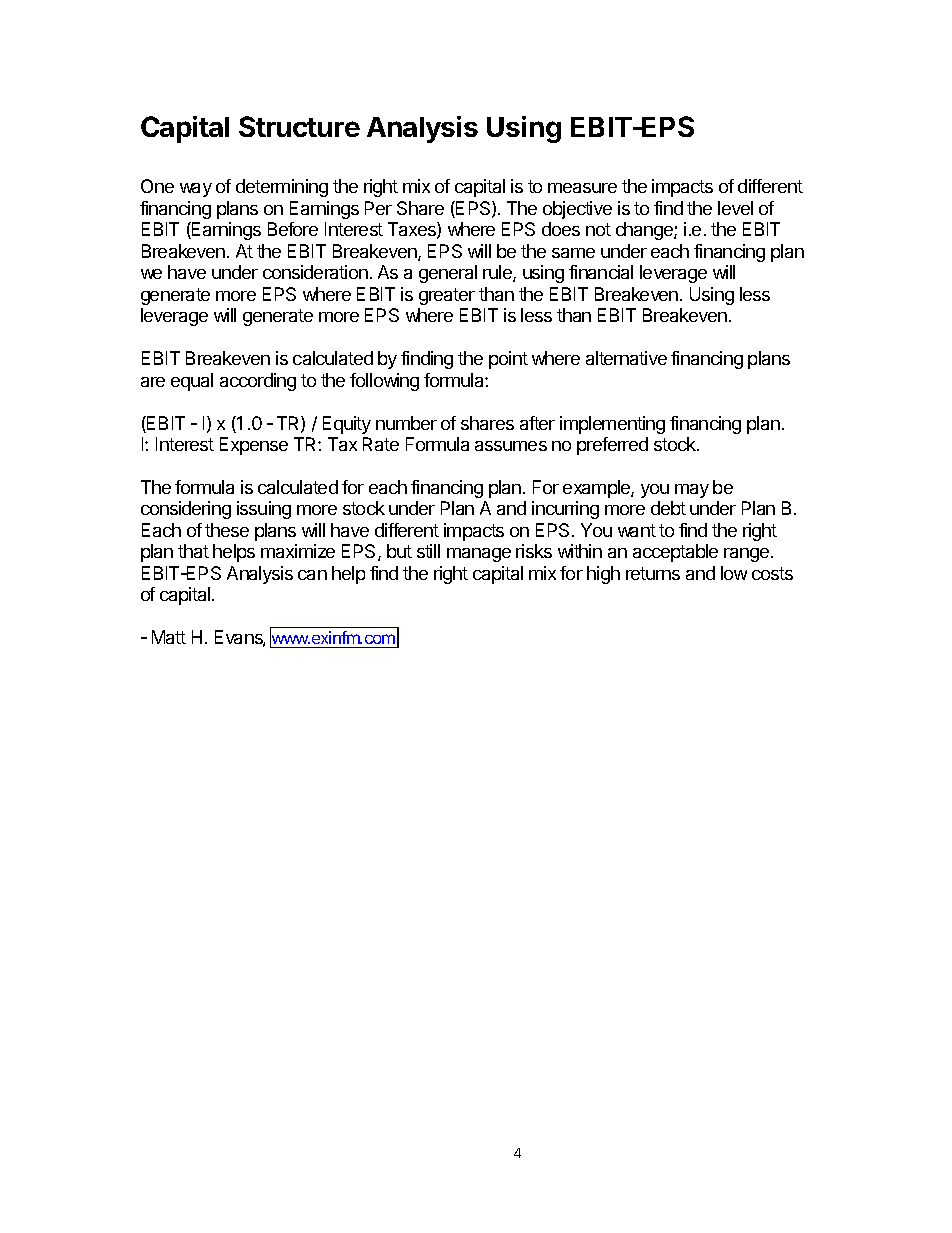 Image resolution: width=952 pixels, height=1233 pixels. I want to click on assumes, so click(511, 446).
